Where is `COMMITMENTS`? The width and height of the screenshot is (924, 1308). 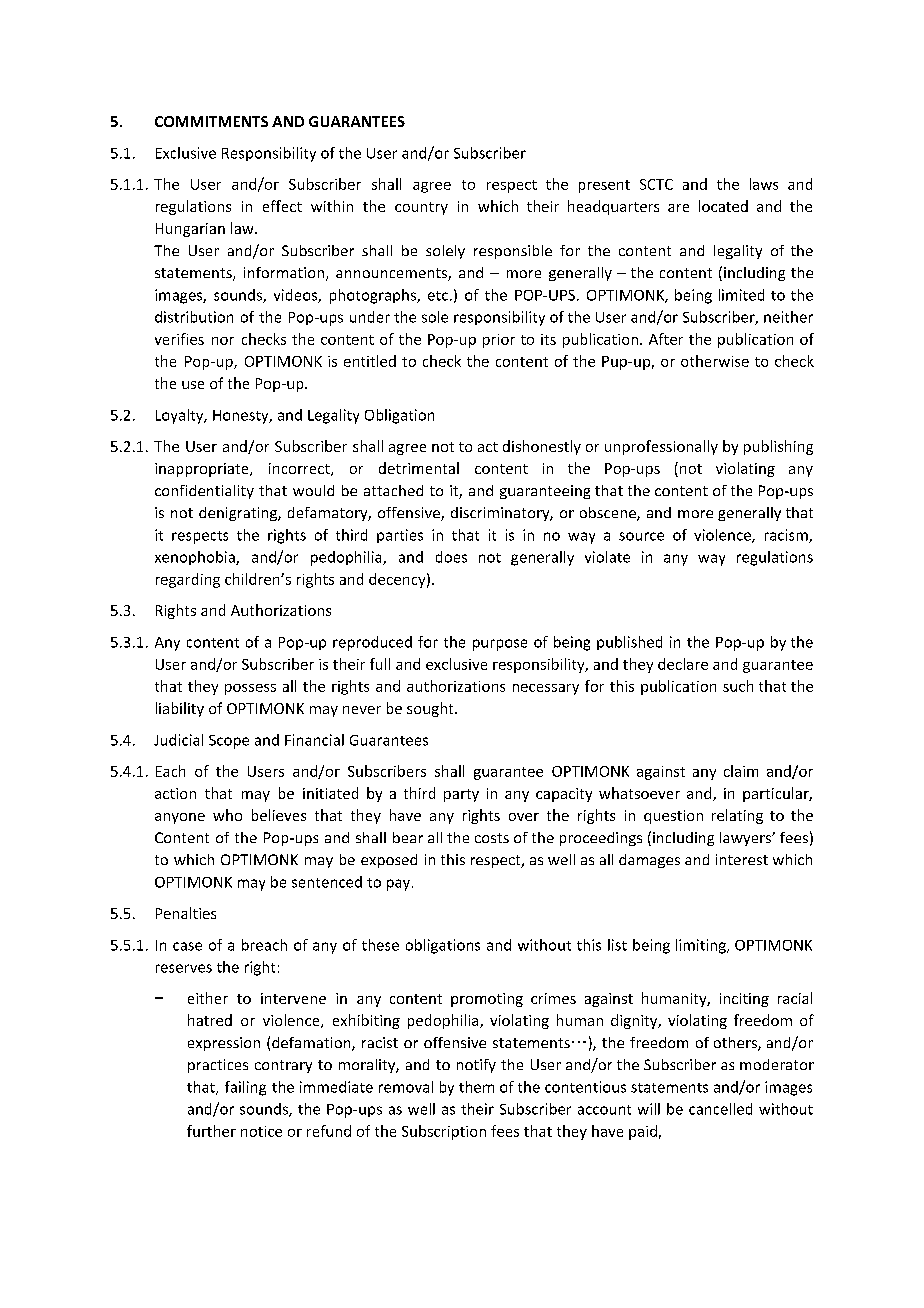
COMMITMENTS is located at coordinates (211, 121).
